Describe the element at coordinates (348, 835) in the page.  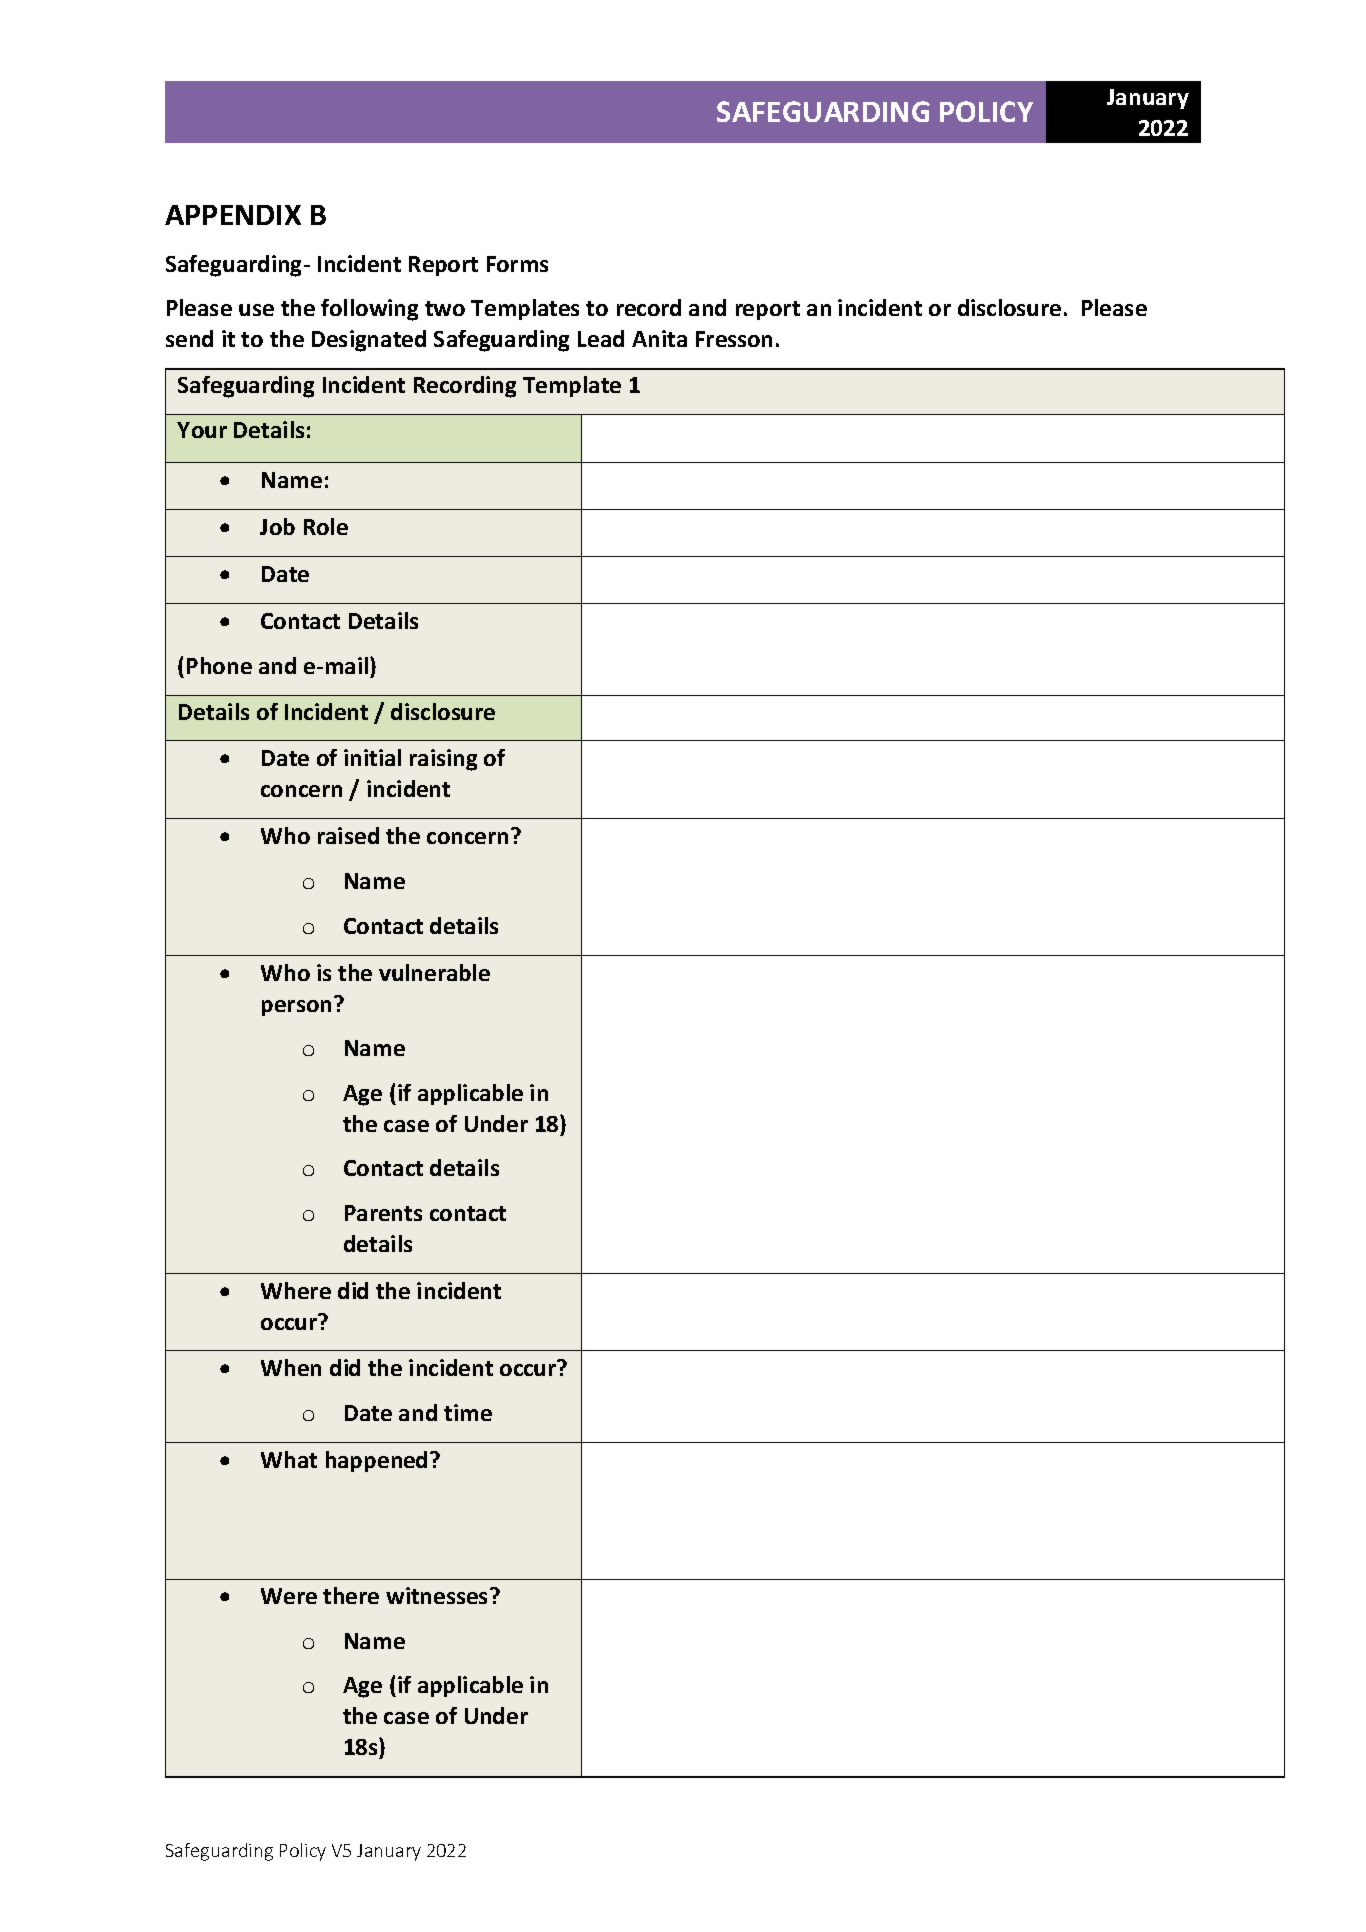
I see `raised` at that location.
